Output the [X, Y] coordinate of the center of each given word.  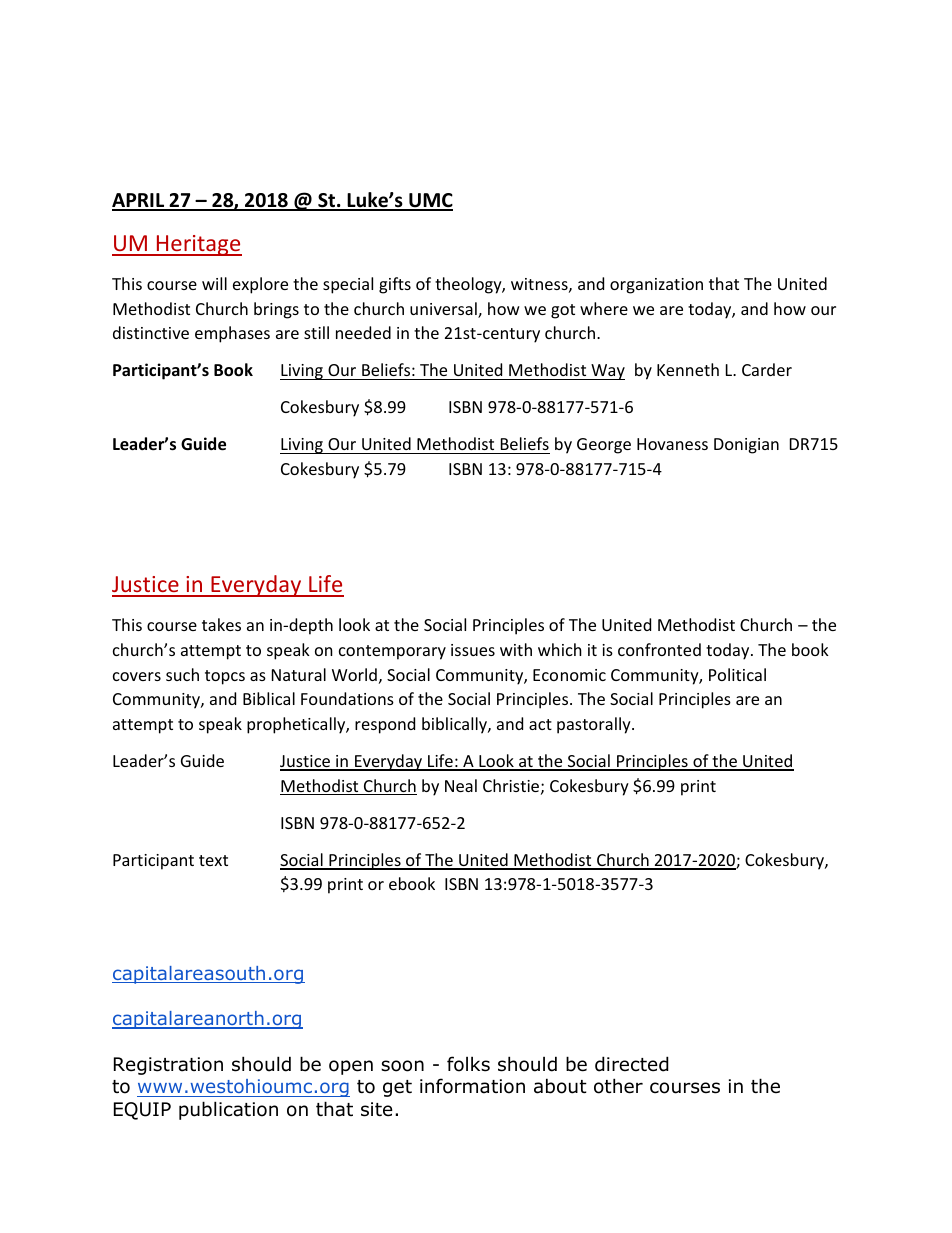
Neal [461, 785]
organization [656, 286]
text [213, 860]
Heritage [198, 245]
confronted [659, 649]
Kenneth [688, 369]
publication [228, 1110]
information [472, 1086]
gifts [395, 285]
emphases [232, 334]
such [182, 674]
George [604, 446]
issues [473, 650]
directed [632, 1064]
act [540, 724]
